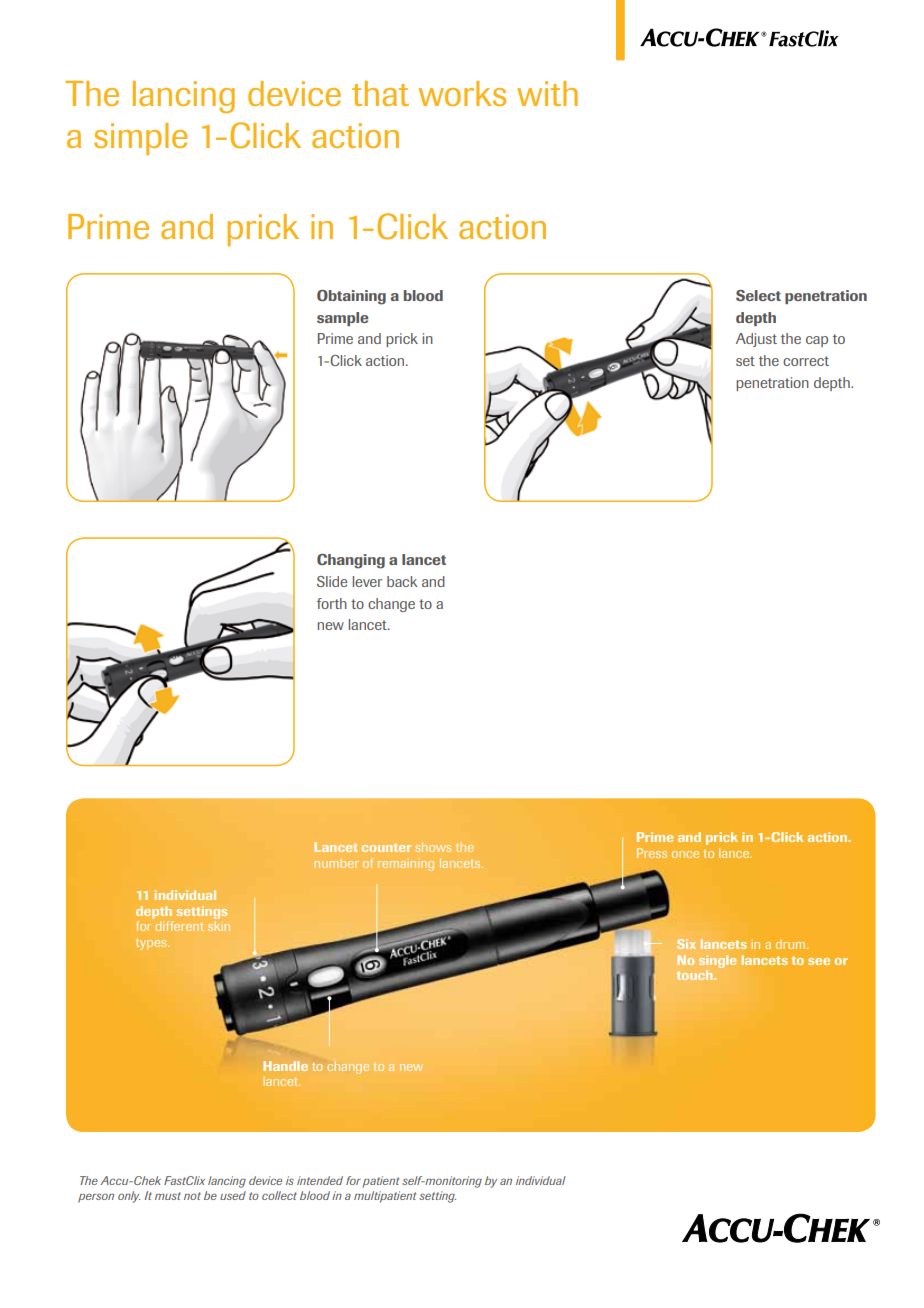 This screenshot has width=924, height=1308. Describe the element at coordinates (462, 93) in the screenshot. I see `works` at that location.
